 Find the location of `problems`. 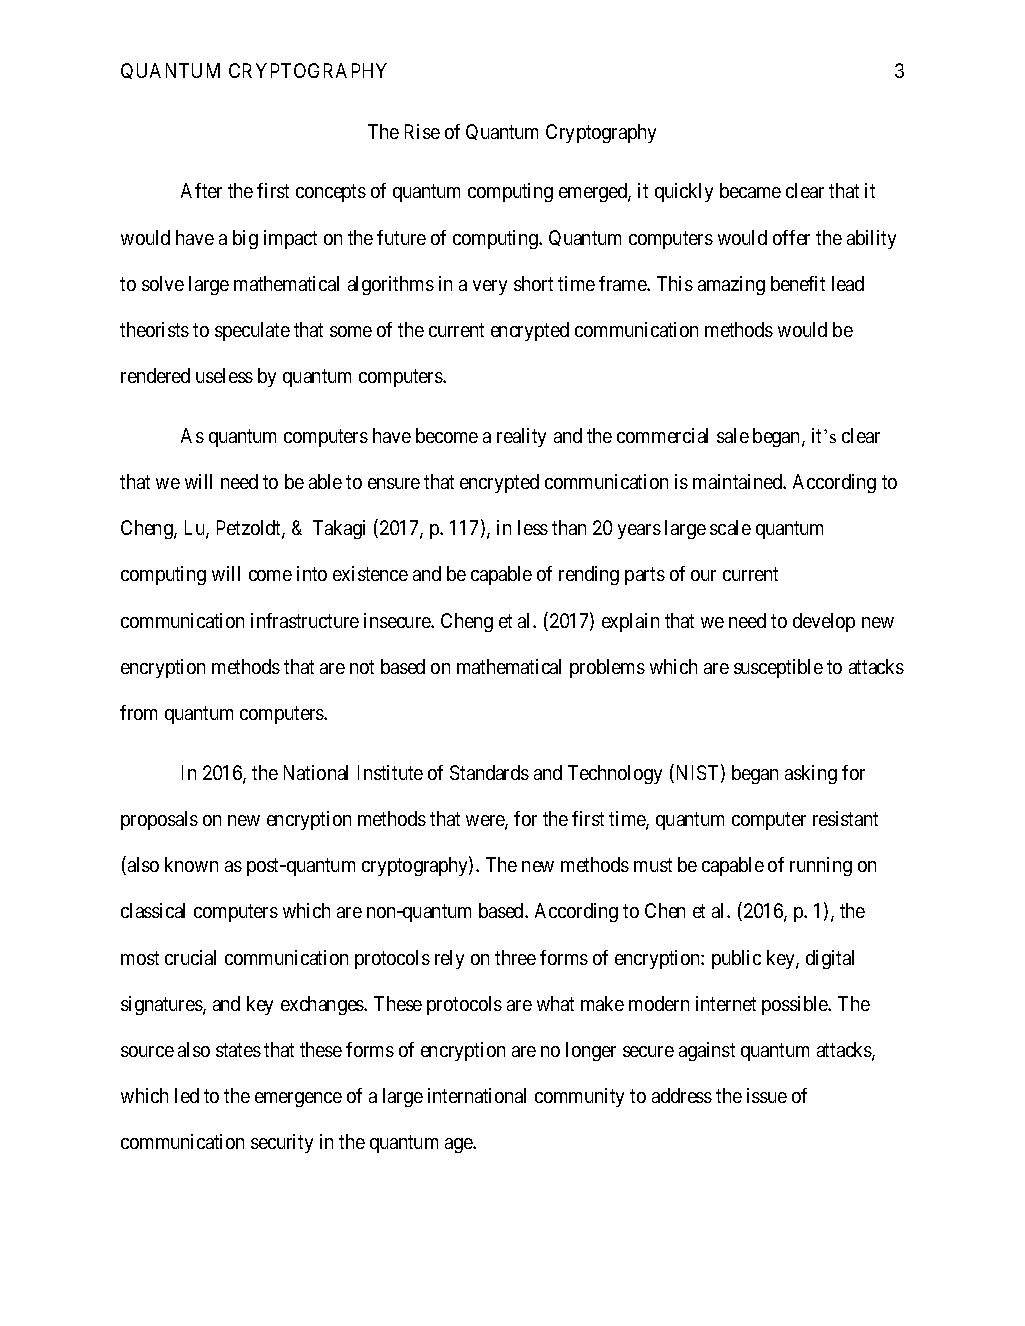

problems is located at coordinates (607, 668).
